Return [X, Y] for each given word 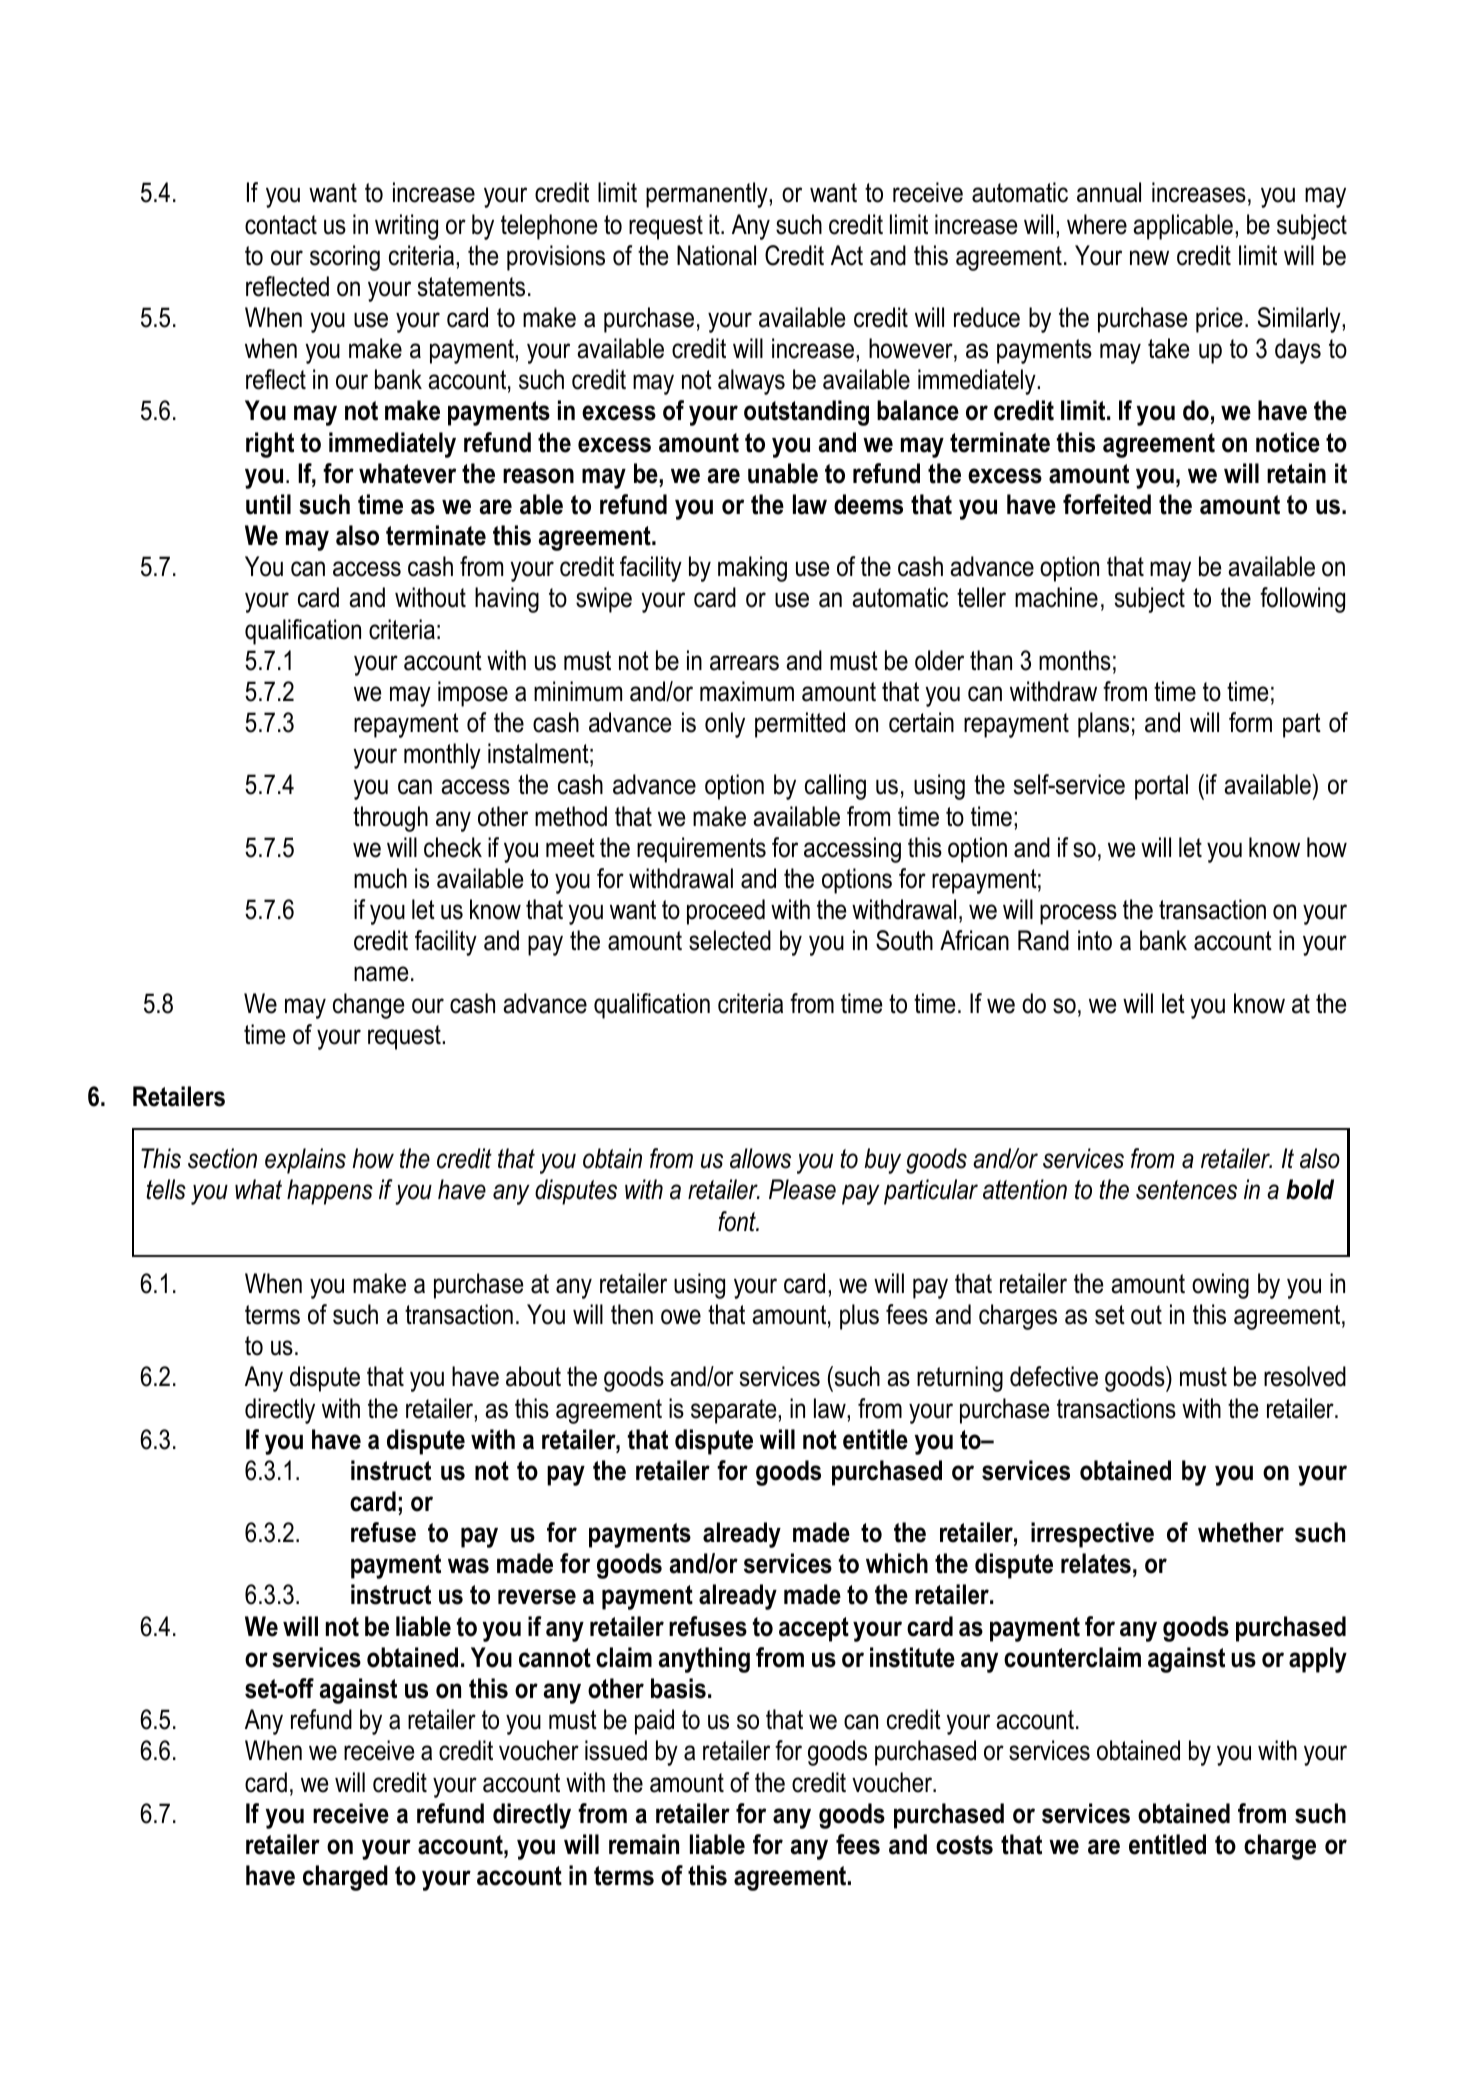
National [716, 255]
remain [644, 1844]
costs [964, 1845]
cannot [555, 1658]
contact [281, 225]
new [1149, 258]
